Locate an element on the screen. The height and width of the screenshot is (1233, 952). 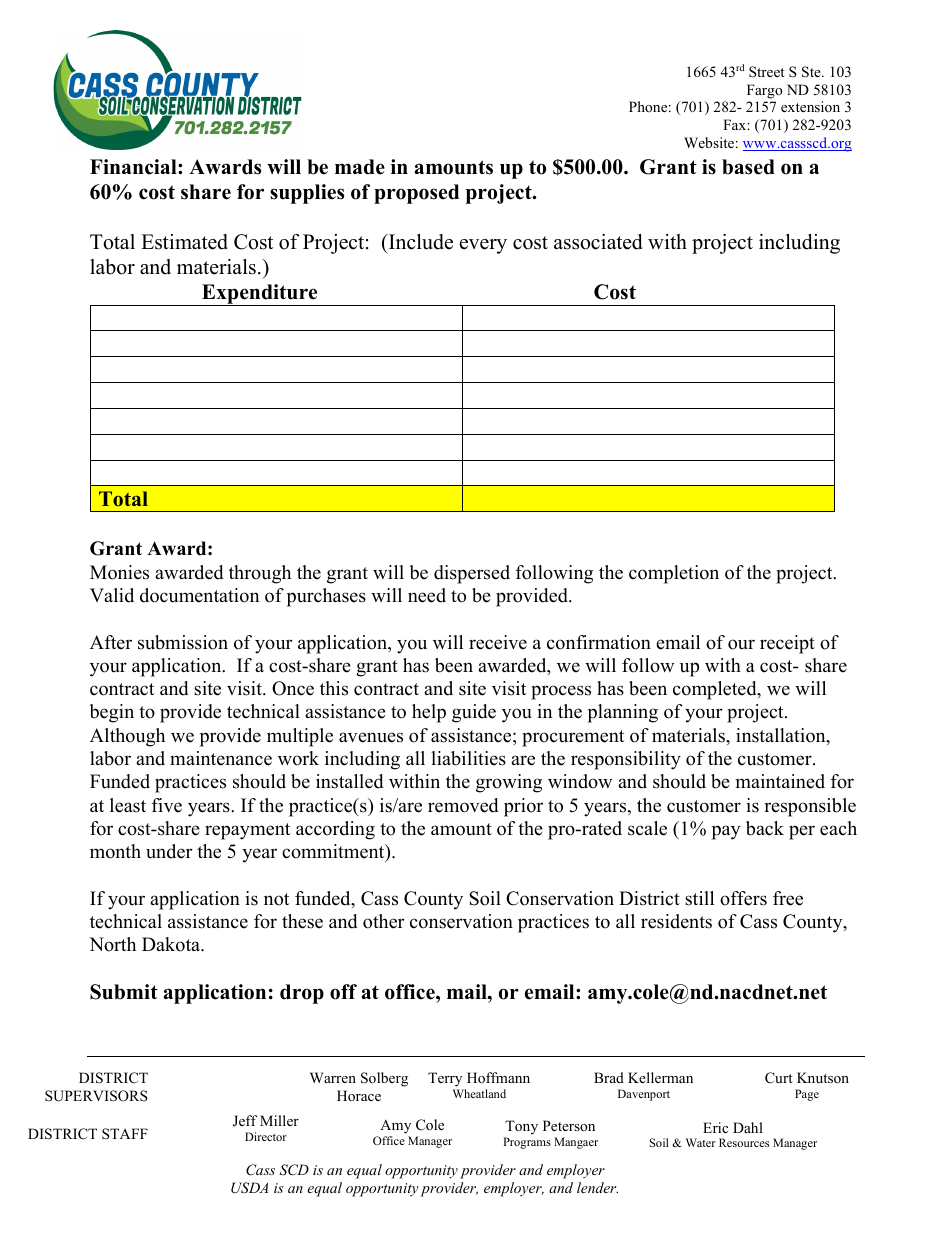
receipt is located at coordinates (787, 644).
